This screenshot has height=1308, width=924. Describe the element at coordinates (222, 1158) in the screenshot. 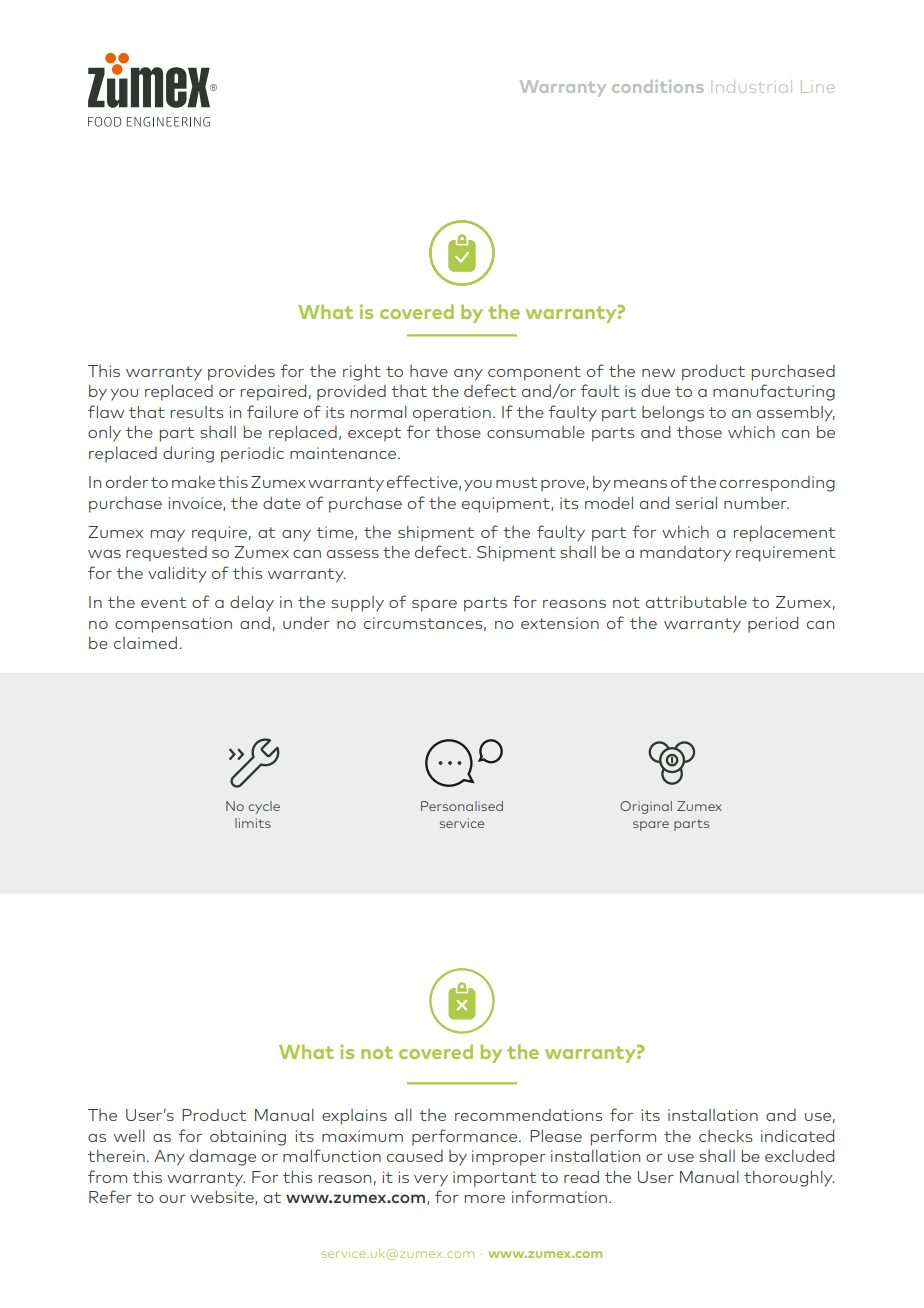

I see `damage` at that location.
